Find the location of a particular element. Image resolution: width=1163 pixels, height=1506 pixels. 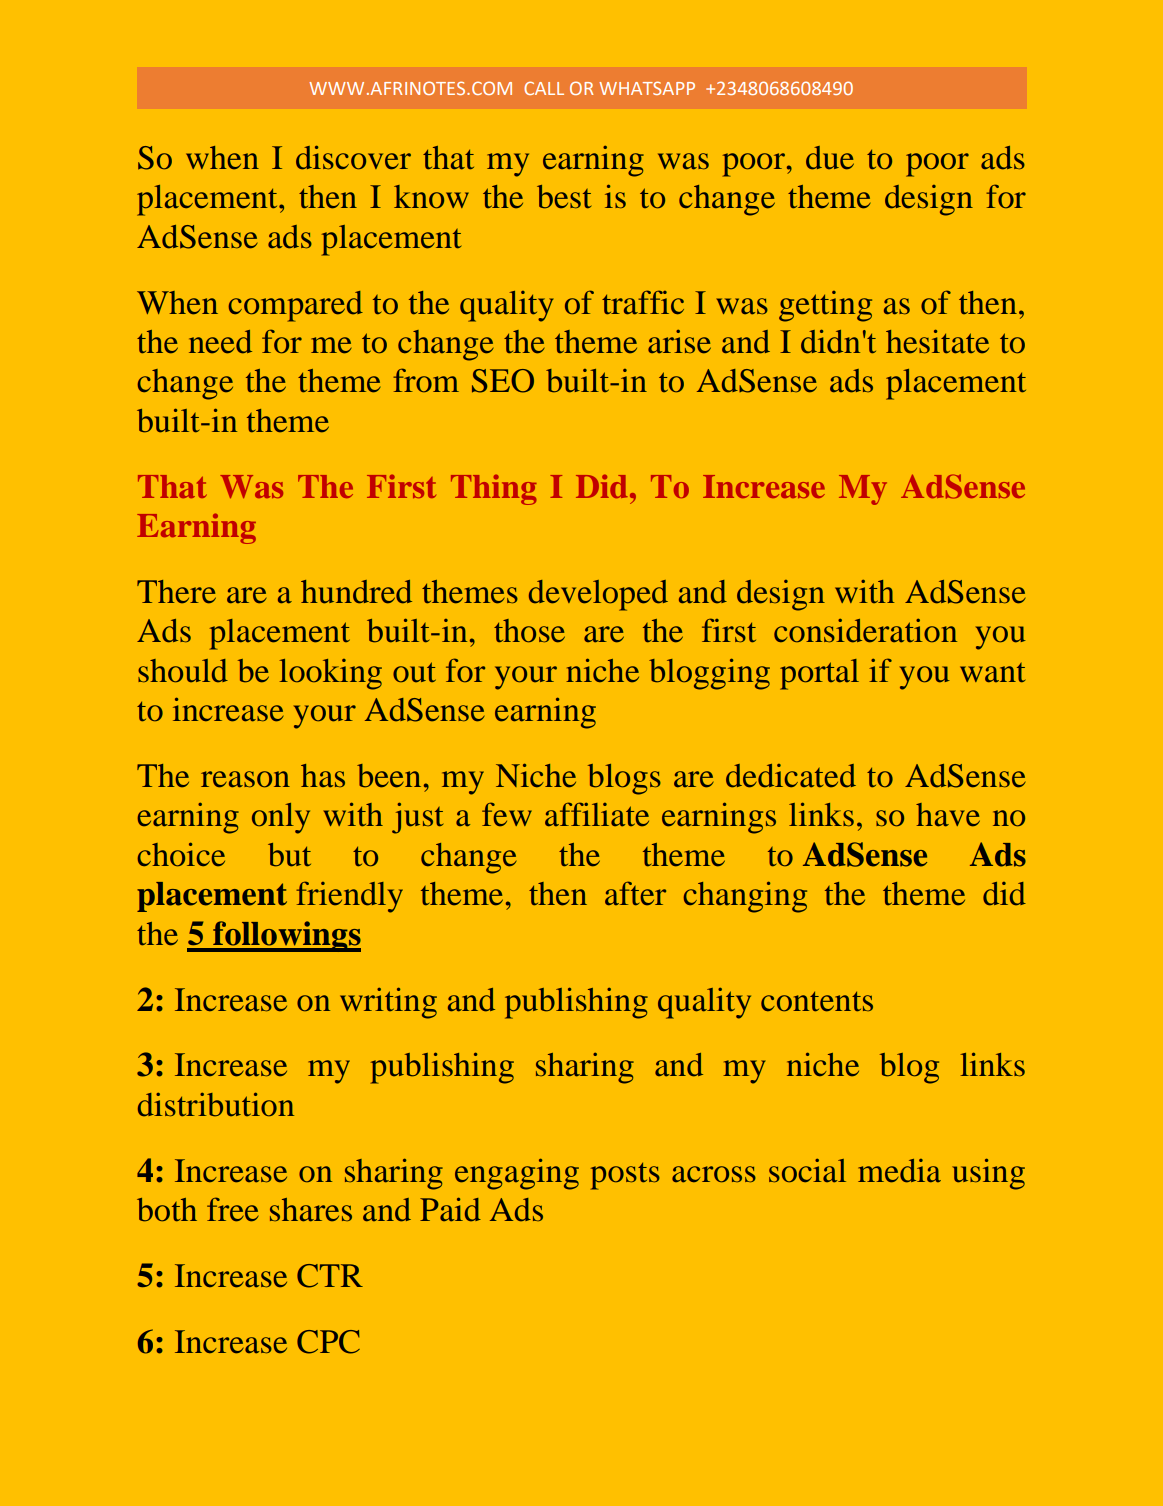

discover is located at coordinates (353, 157).
